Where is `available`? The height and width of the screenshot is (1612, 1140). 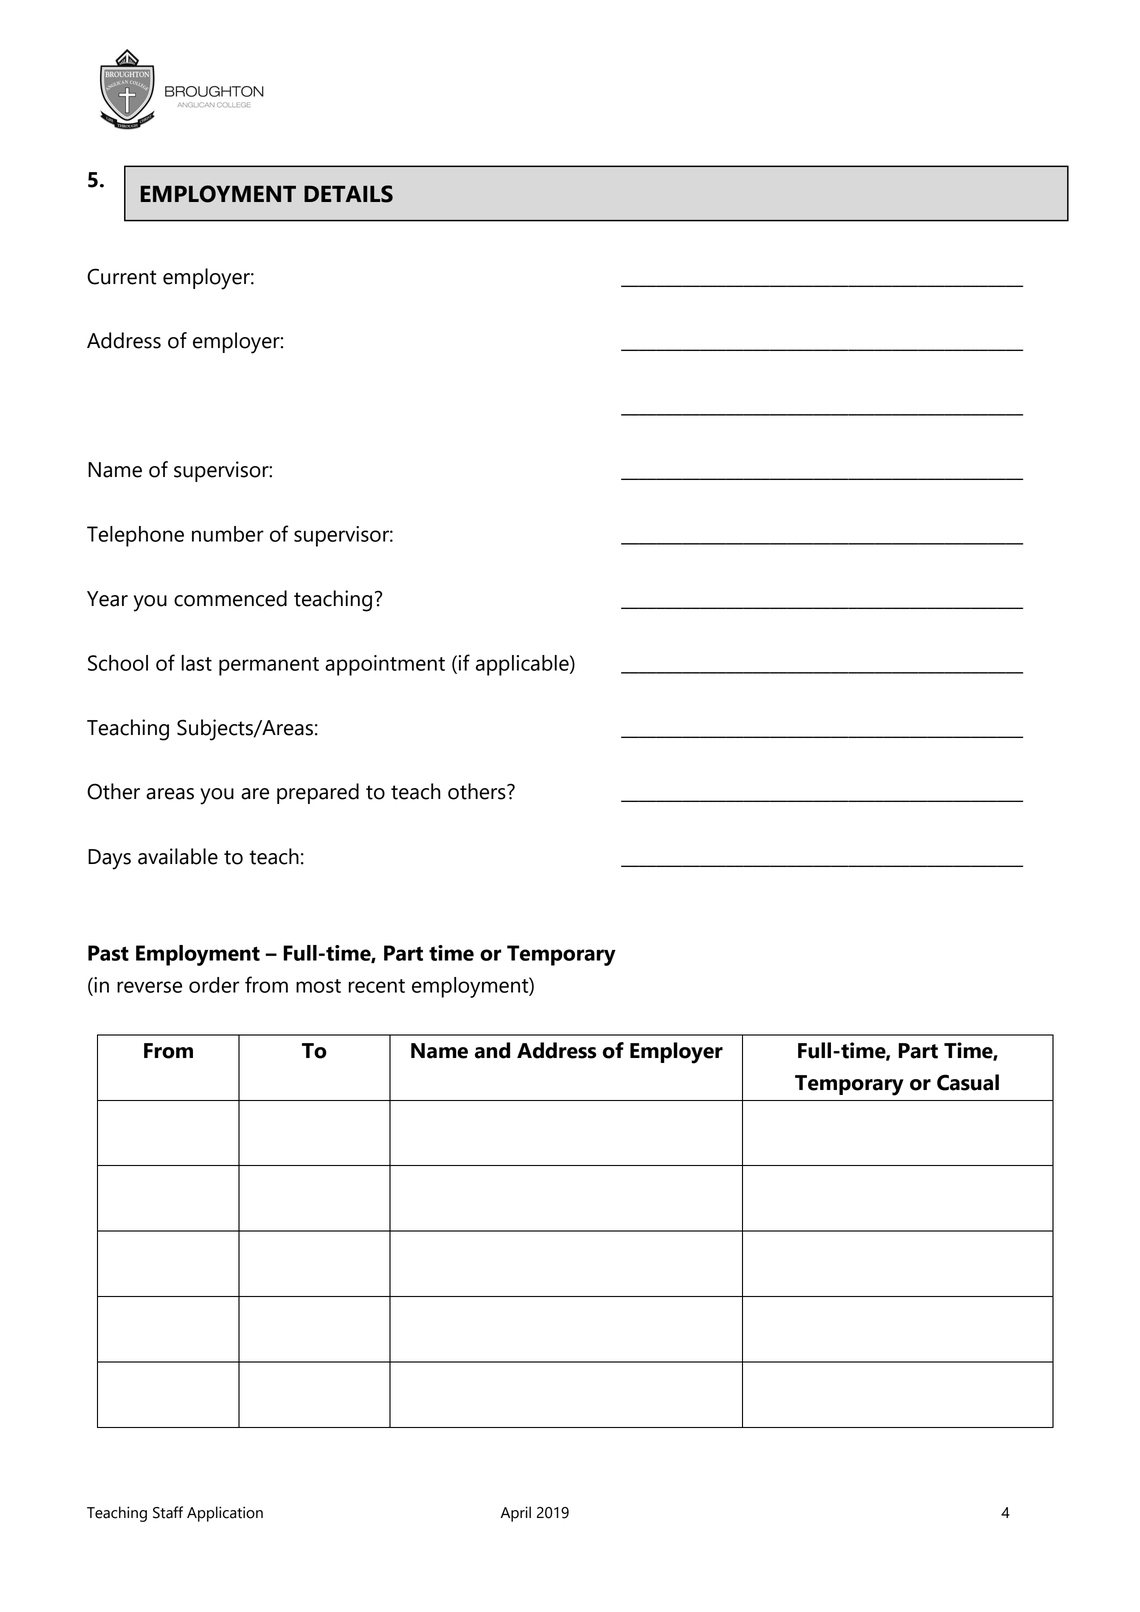
available is located at coordinates (178, 856).
